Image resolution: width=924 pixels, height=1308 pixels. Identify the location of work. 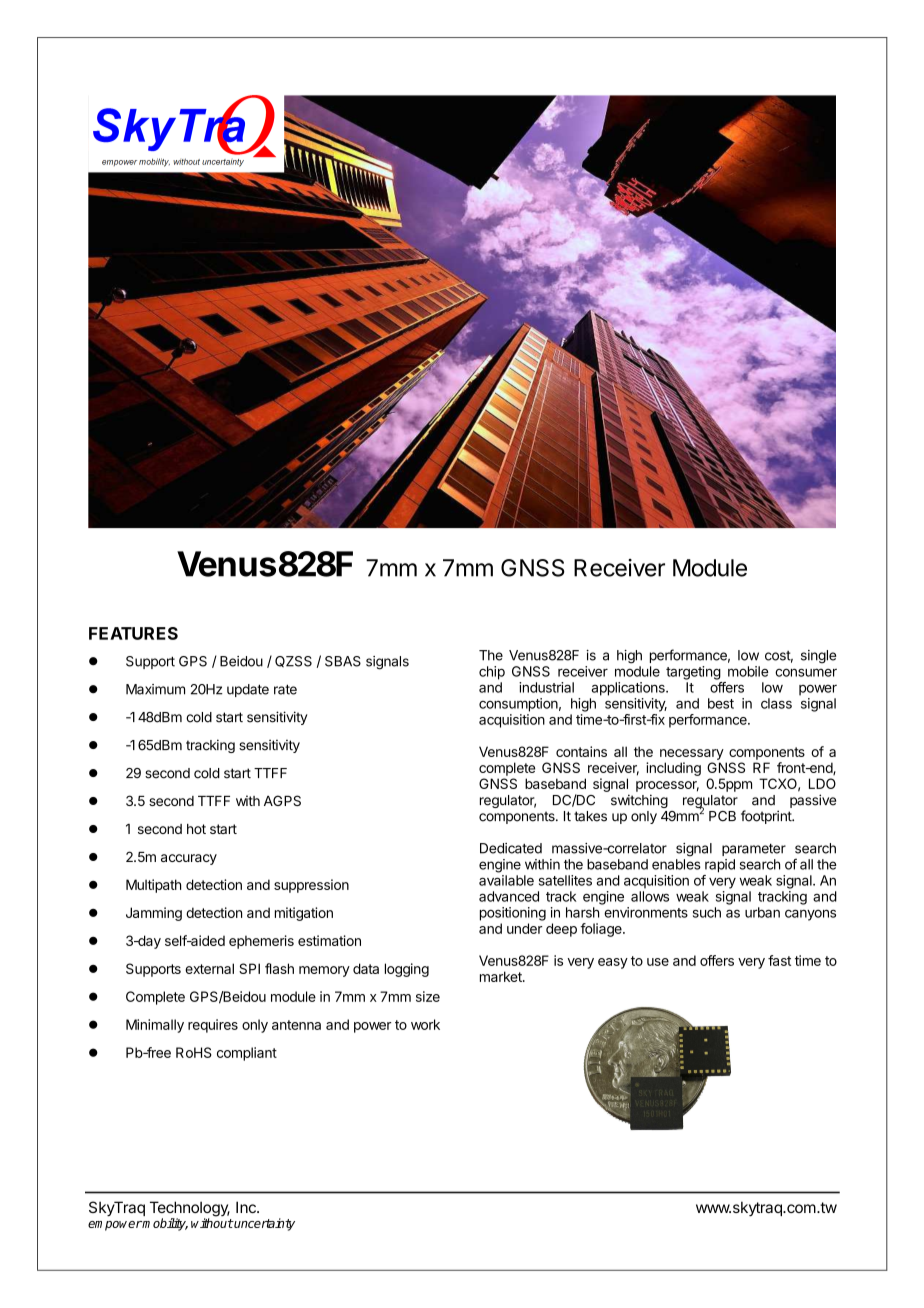
(425, 1024).
